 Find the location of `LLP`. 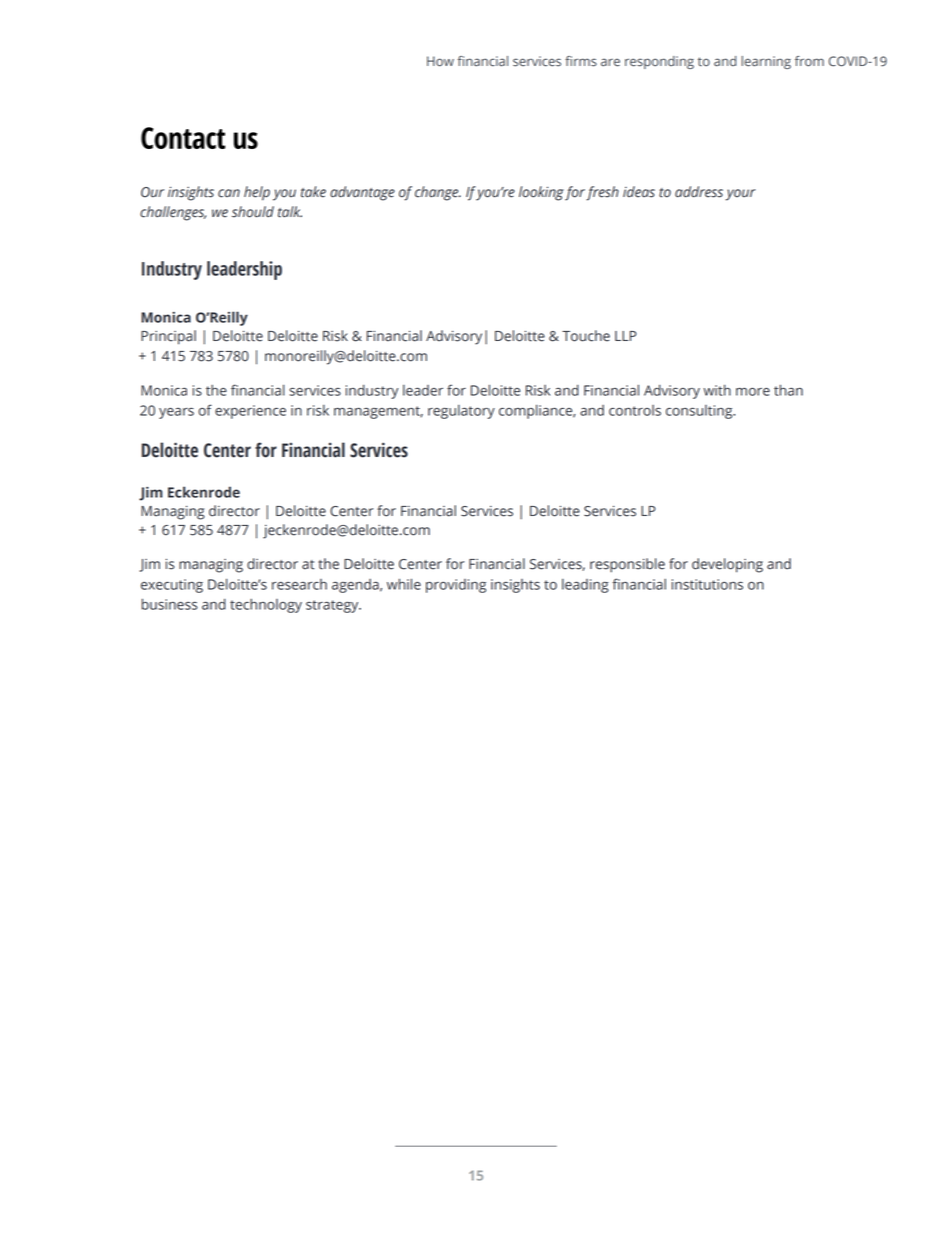

LLP is located at coordinates (626, 336).
